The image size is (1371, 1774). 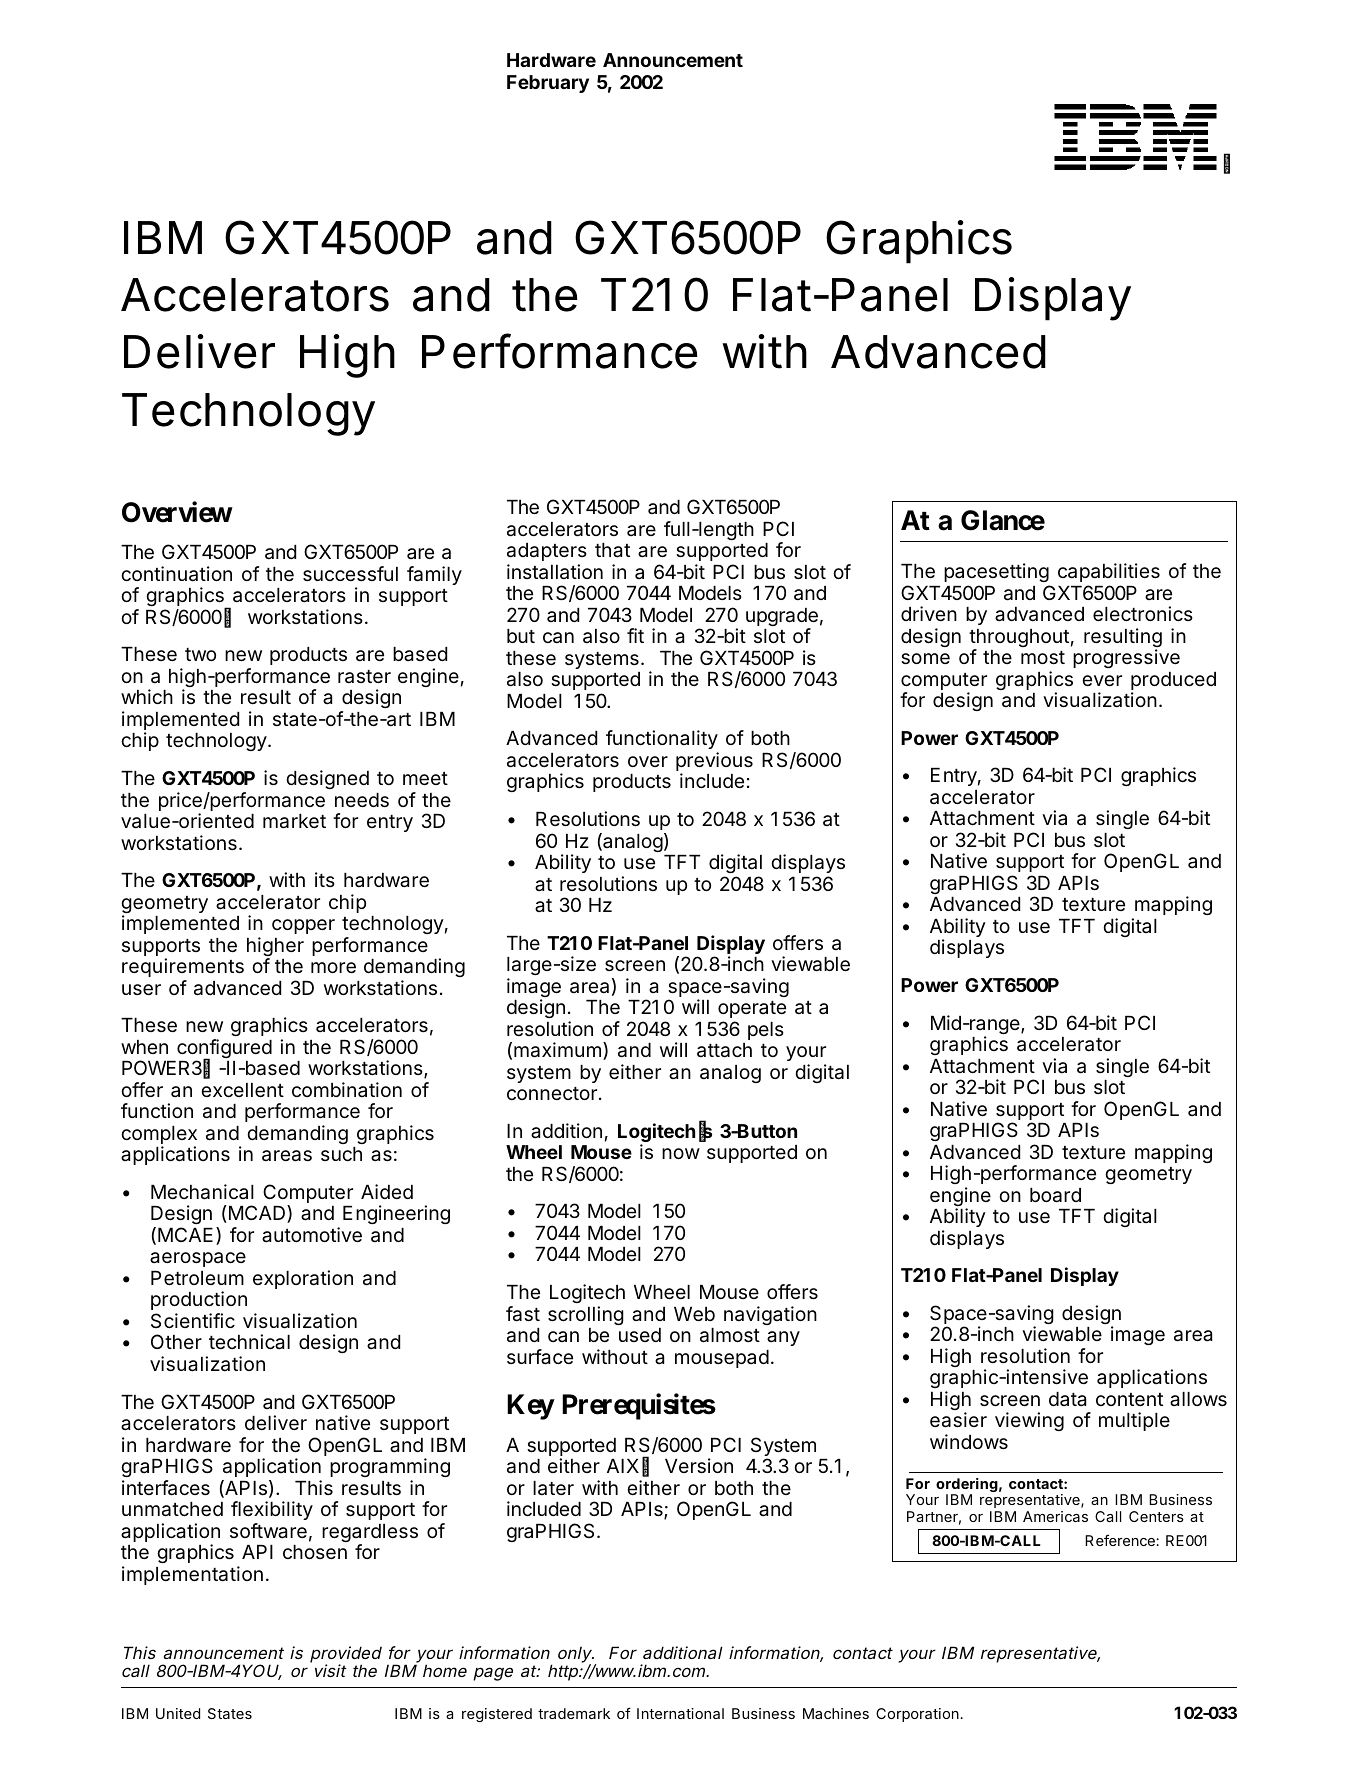 What do you see at coordinates (548, 84) in the screenshot?
I see `February` at bounding box center [548, 84].
